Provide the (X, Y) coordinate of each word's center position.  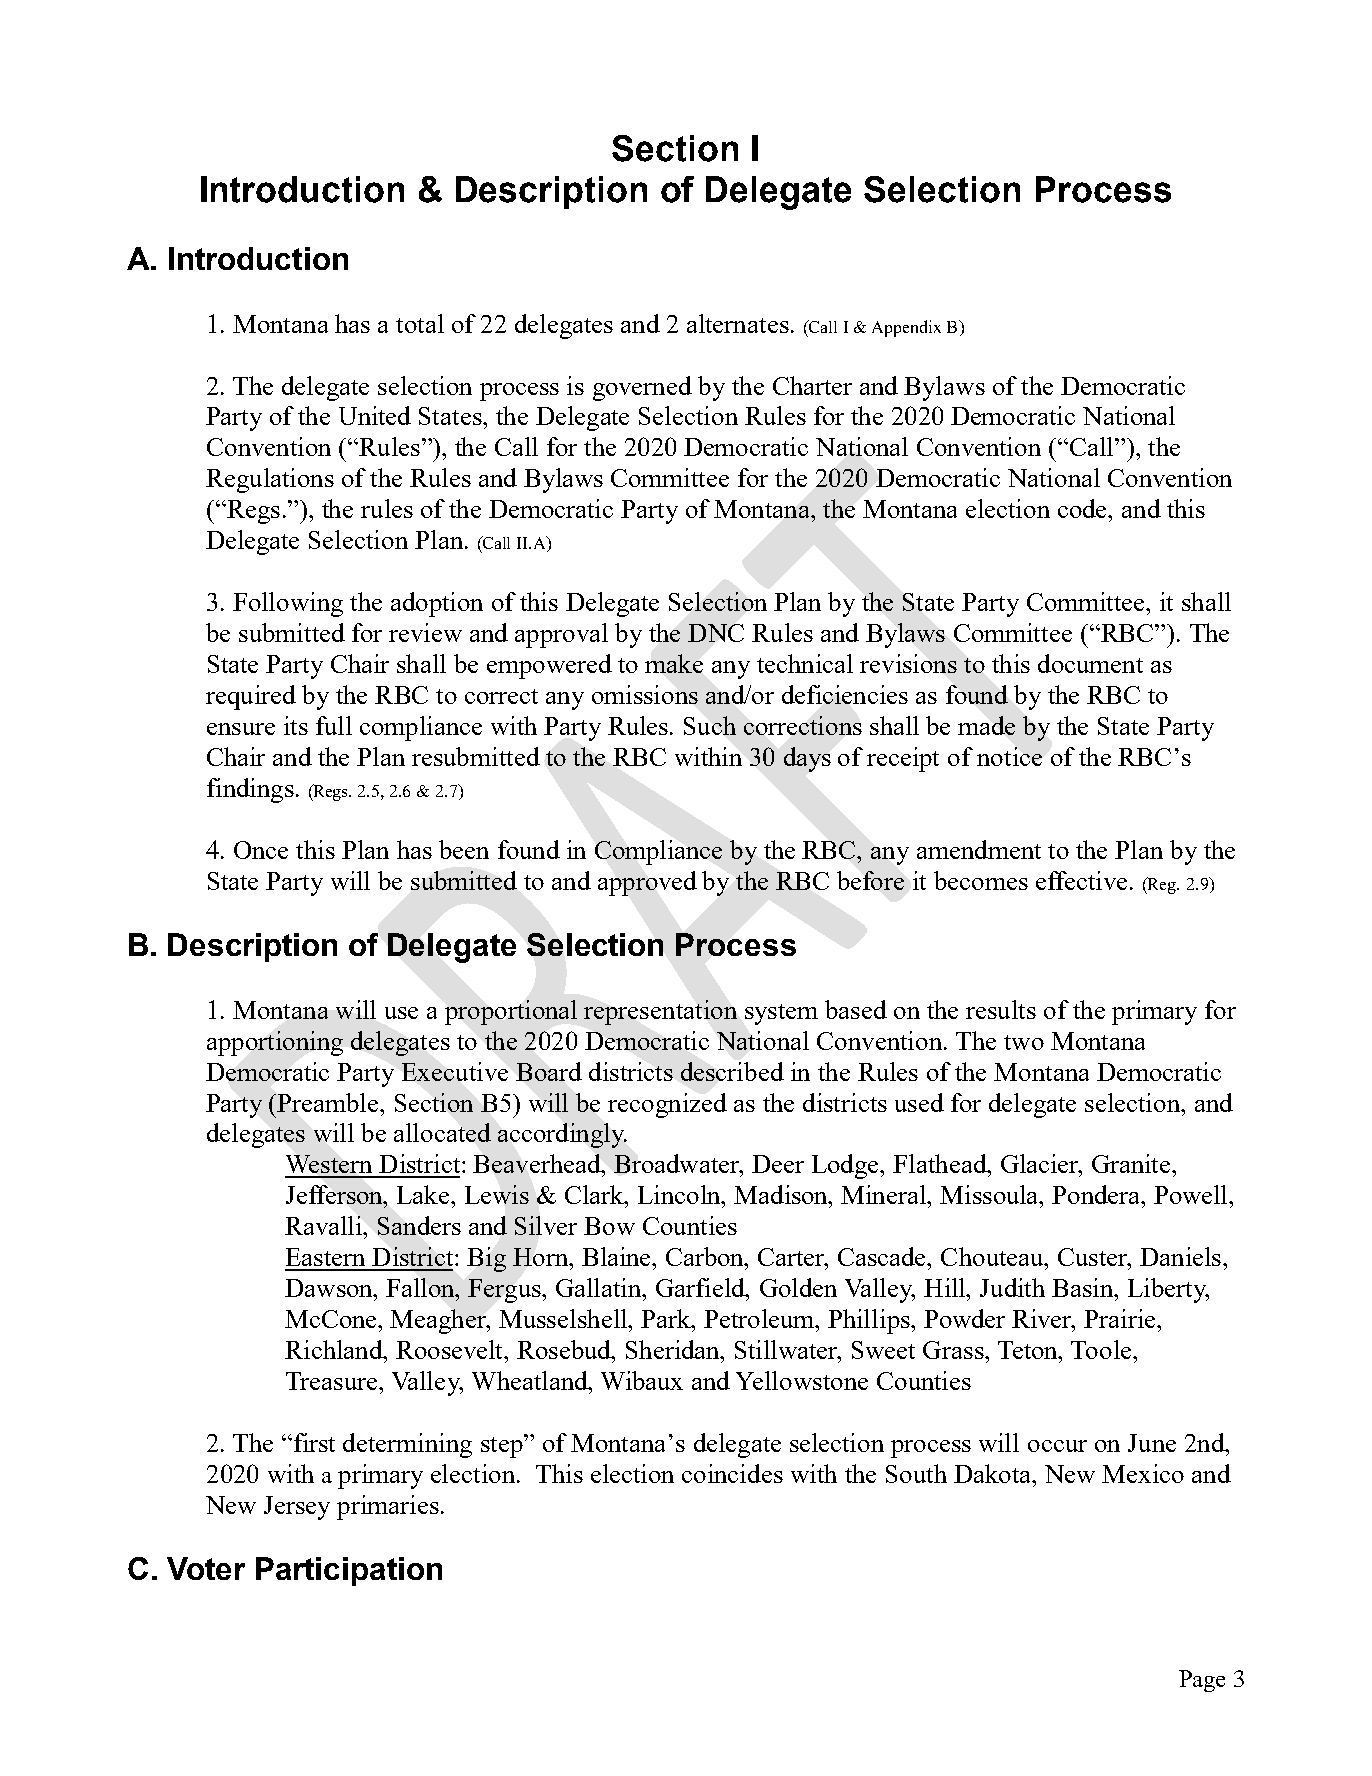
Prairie (1121, 1318)
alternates (738, 323)
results (1001, 1009)
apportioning (275, 1043)
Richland (335, 1349)
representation (660, 1012)
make (674, 663)
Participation (349, 1571)
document (1090, 663)
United (375, 415)
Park (667, 1318)
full (334, 725)
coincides (732, 1473)
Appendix (906, 328)
